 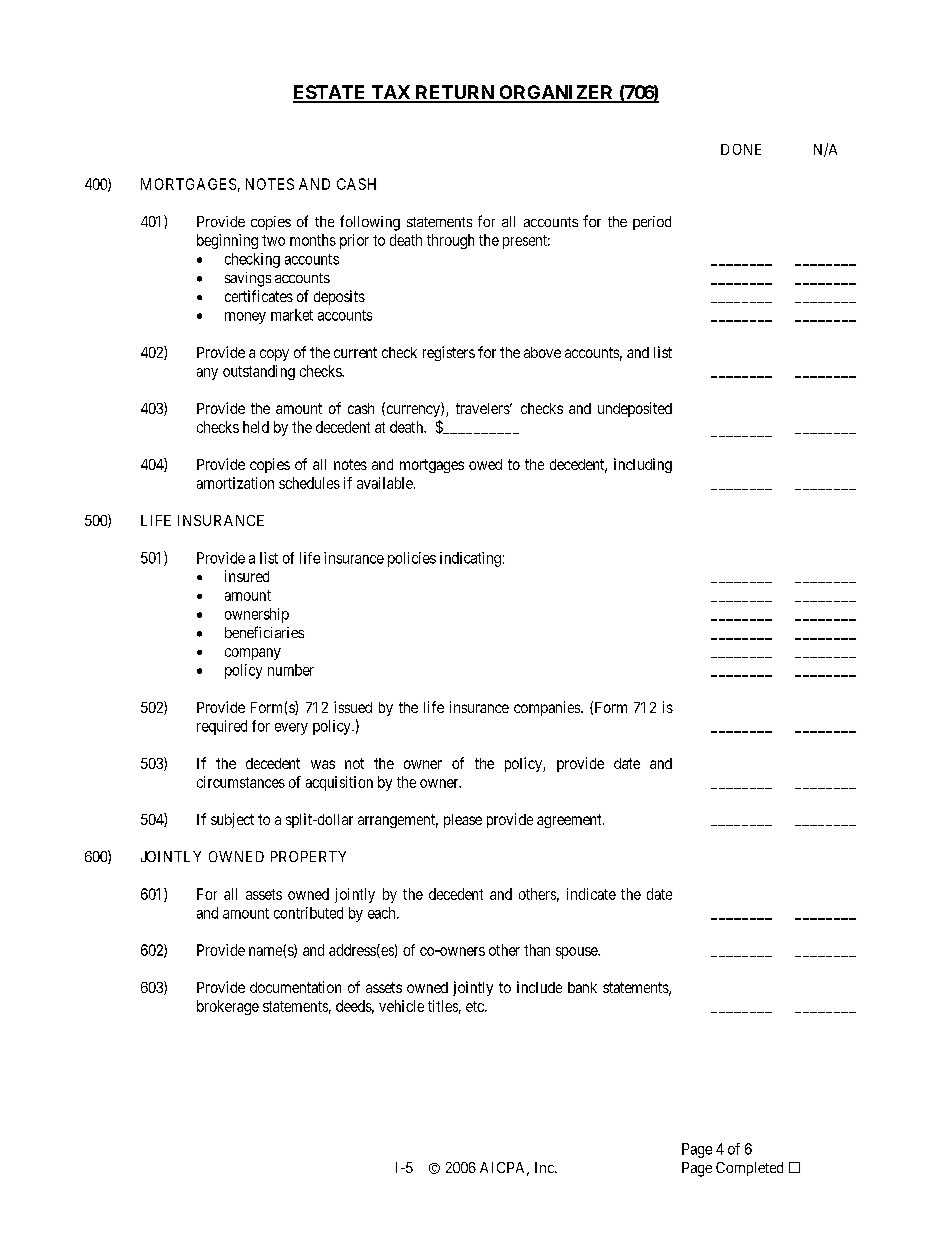 What do you see at coordinates (228, 1007) in the document?
I see `brokerage` at bounding box center [228, 1007].
